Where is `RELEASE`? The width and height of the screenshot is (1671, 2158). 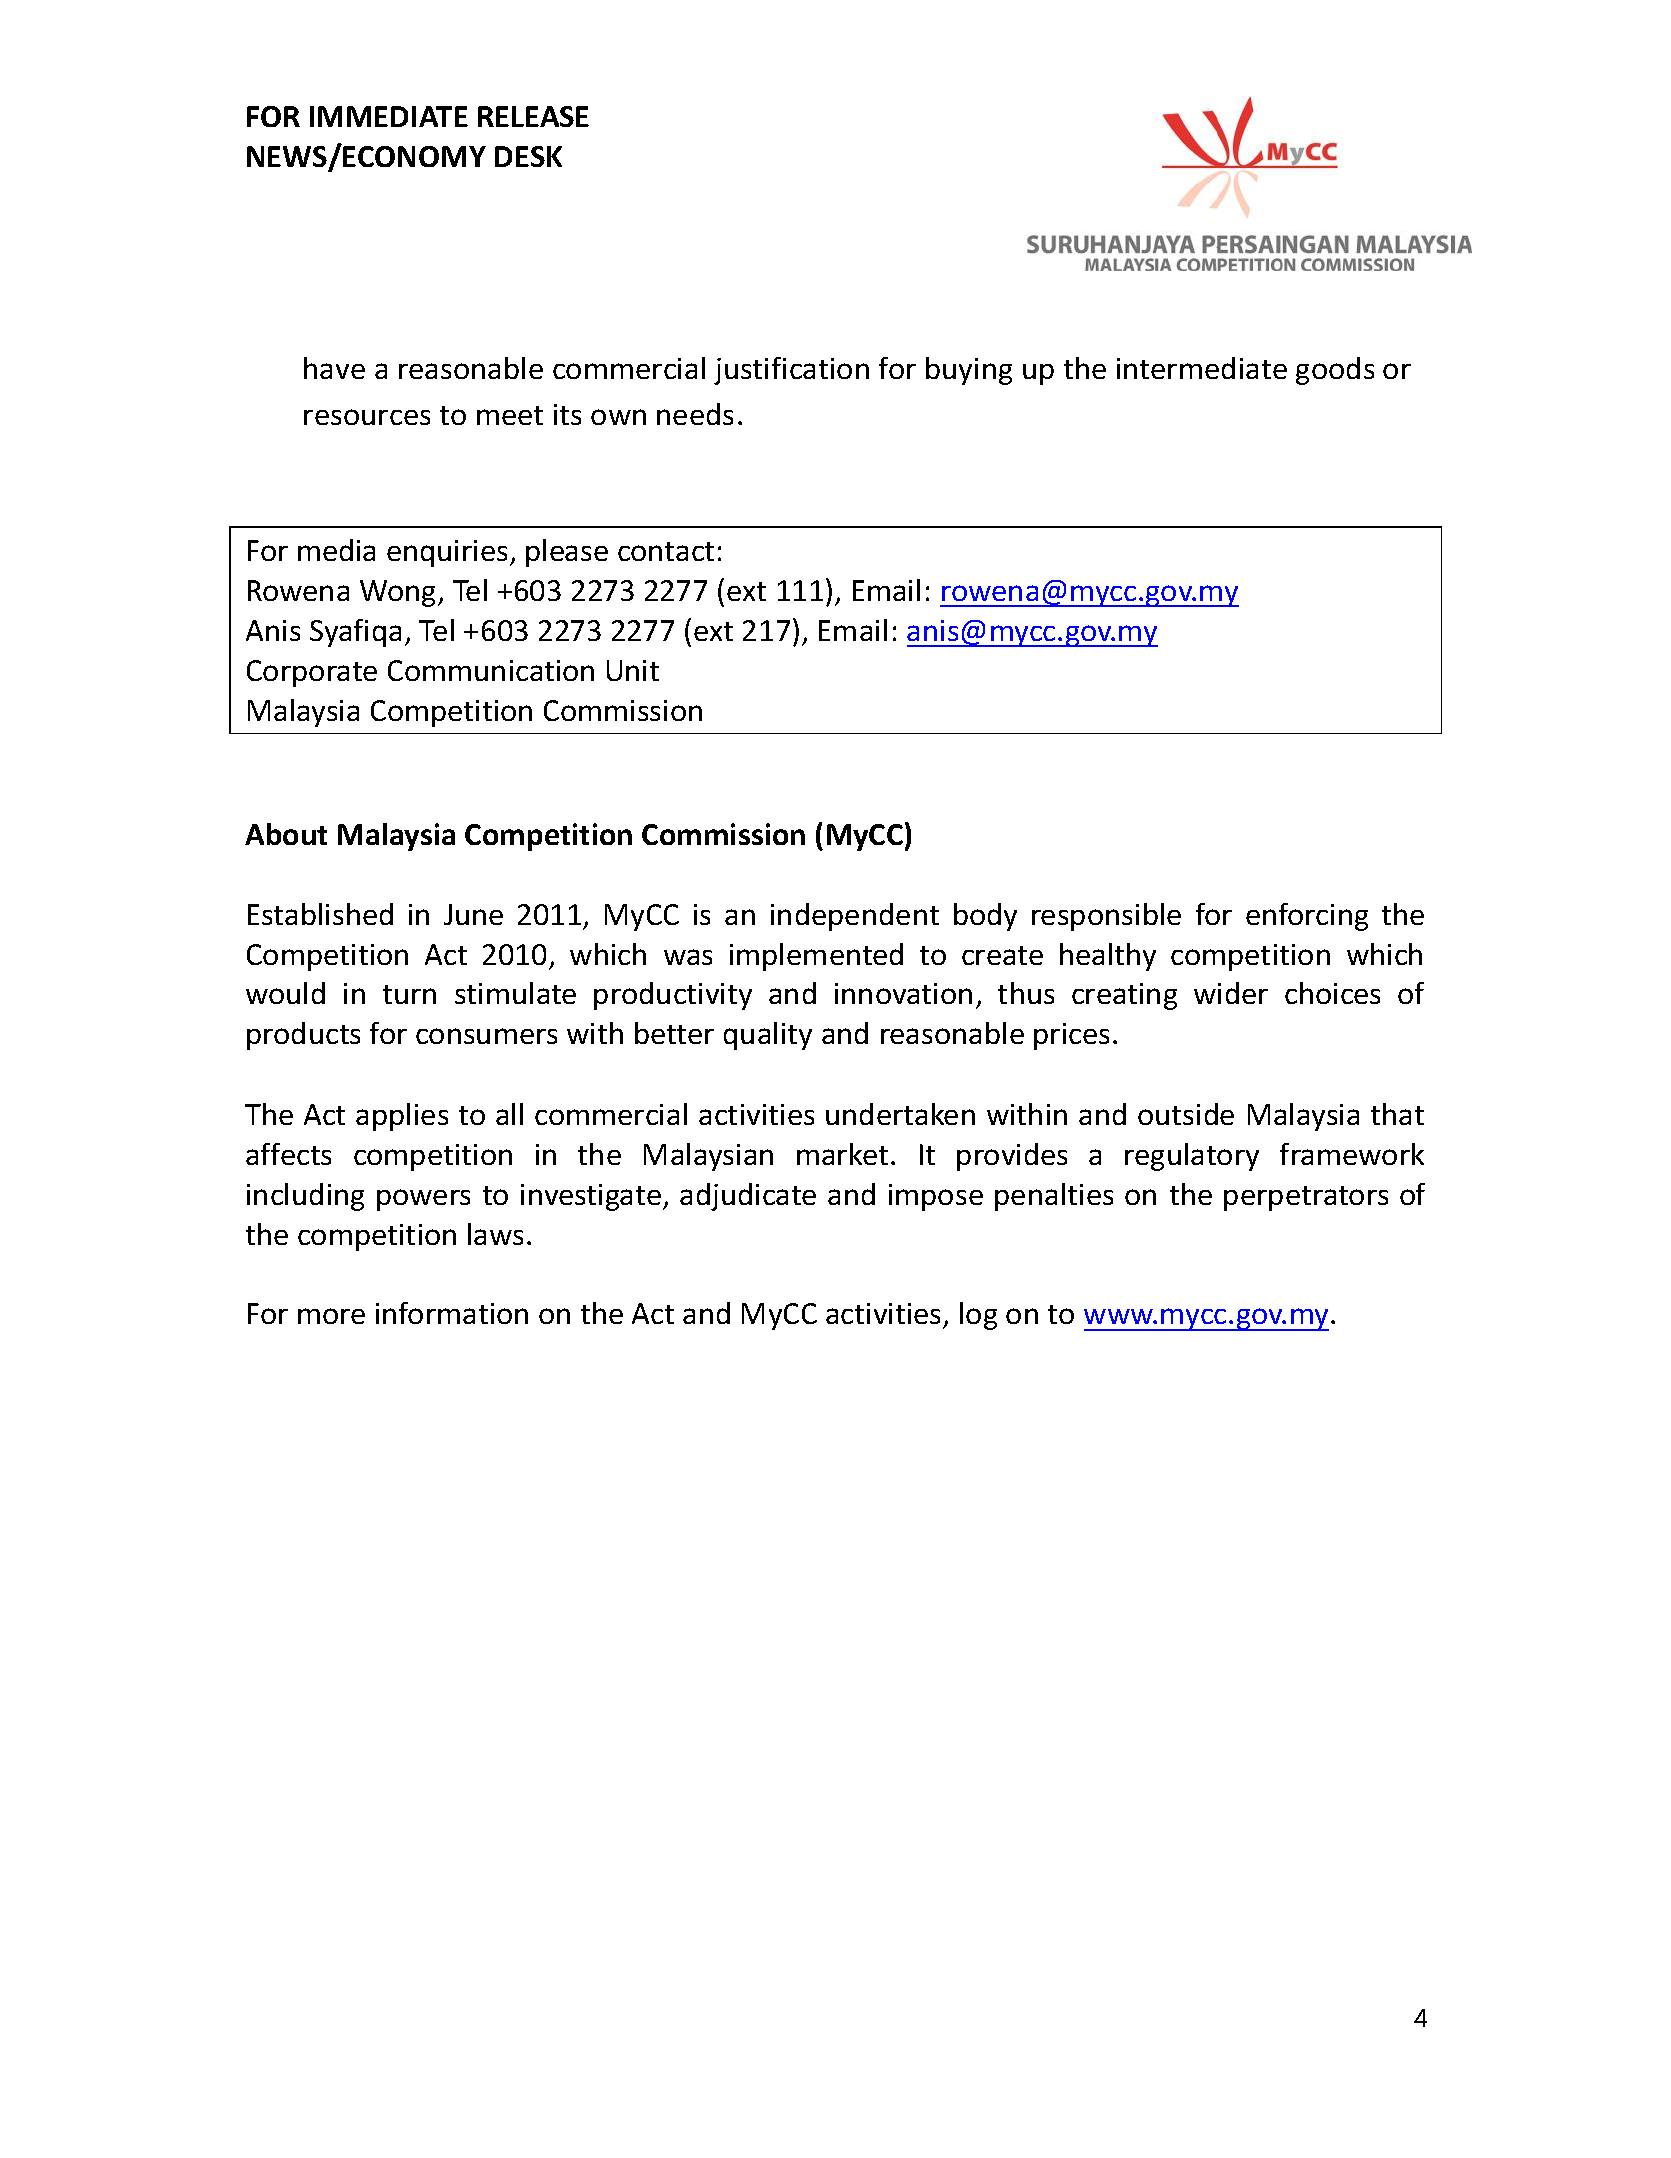 RELEASE is located at coordinates (533, 116).
